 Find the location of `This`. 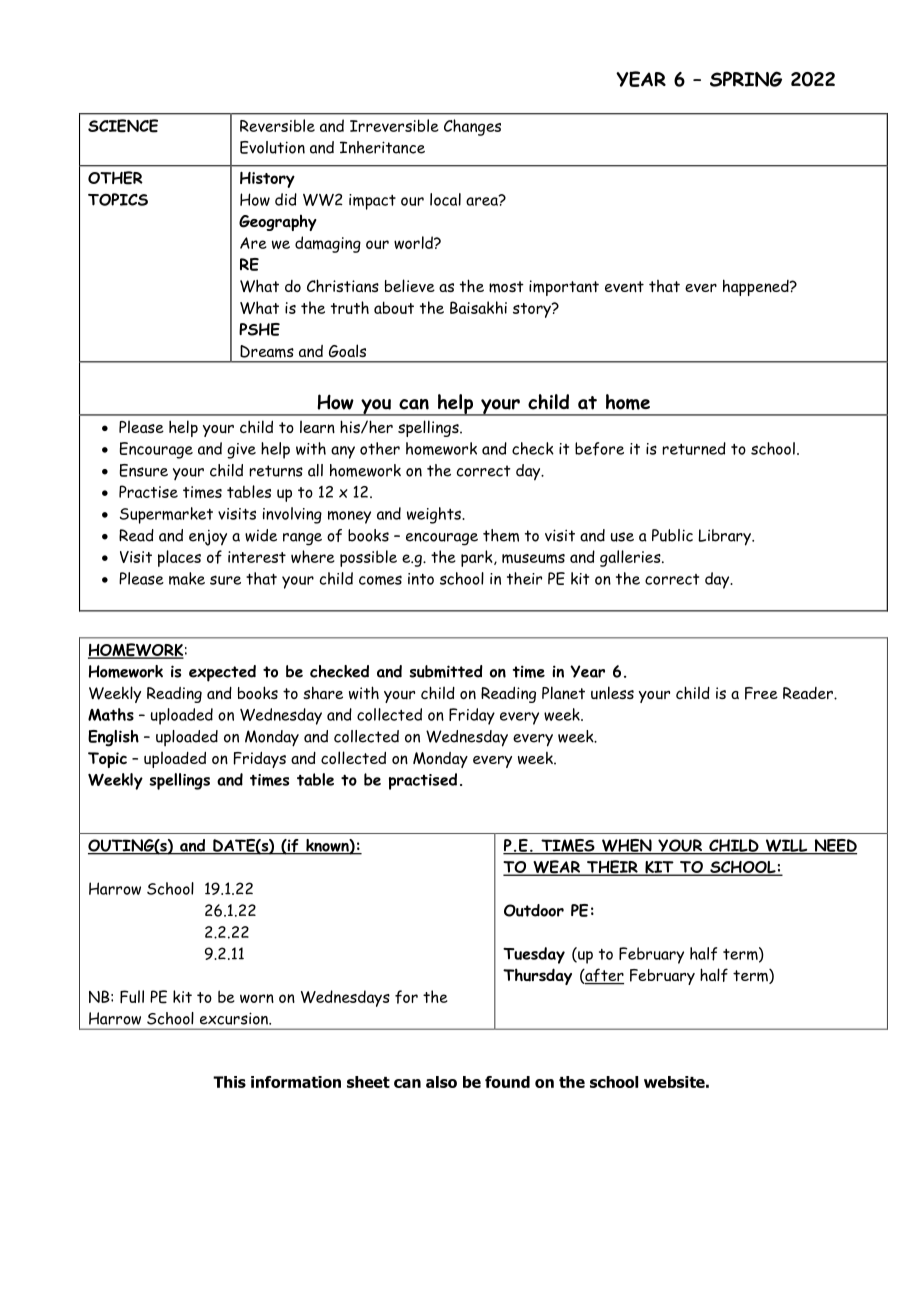

This is located at coordinates (229, 1082).
